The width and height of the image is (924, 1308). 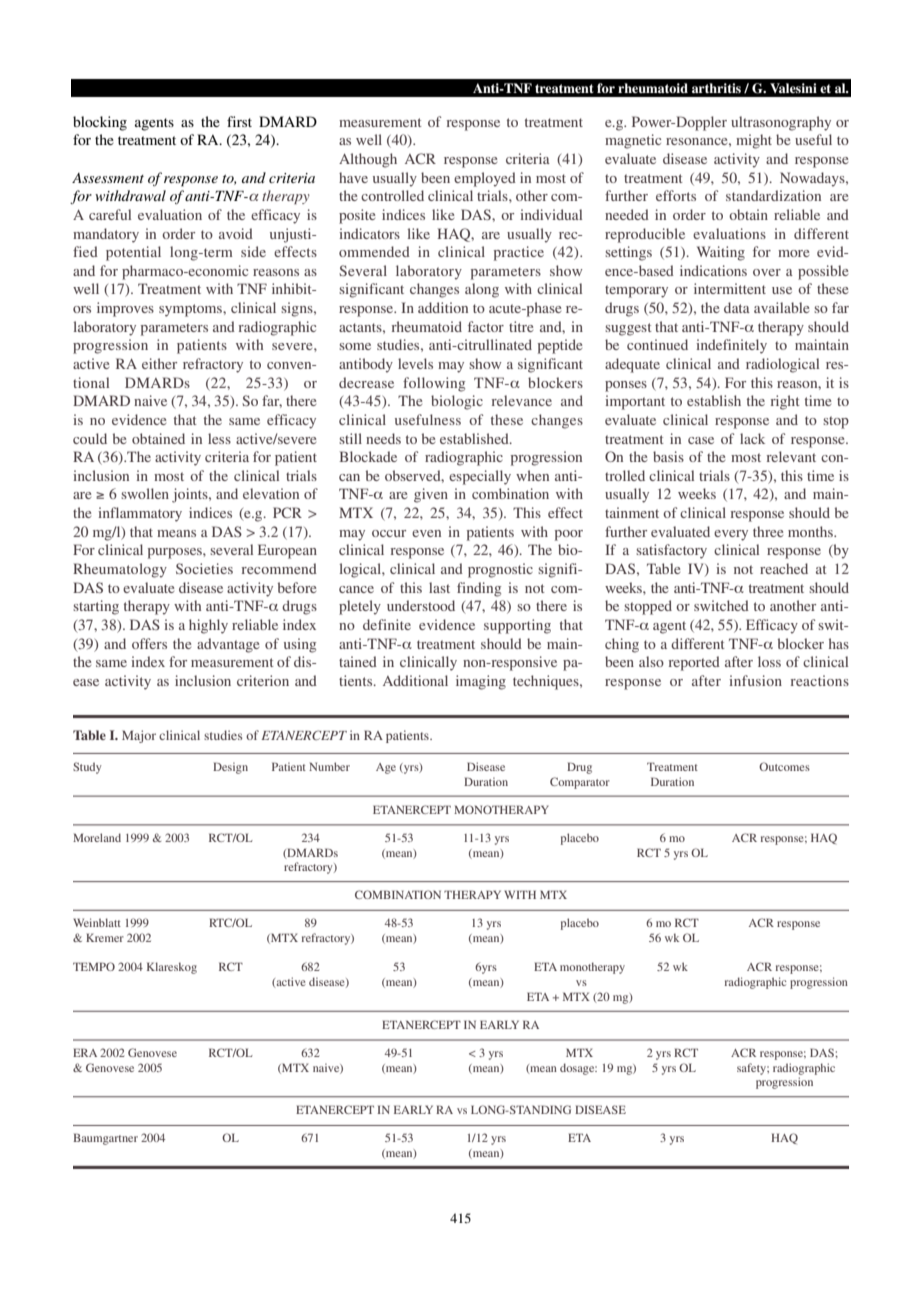 What do you see at coordinates (140, 514) in the image?
I see `inflammatory` at bounding box center [140, 514].
